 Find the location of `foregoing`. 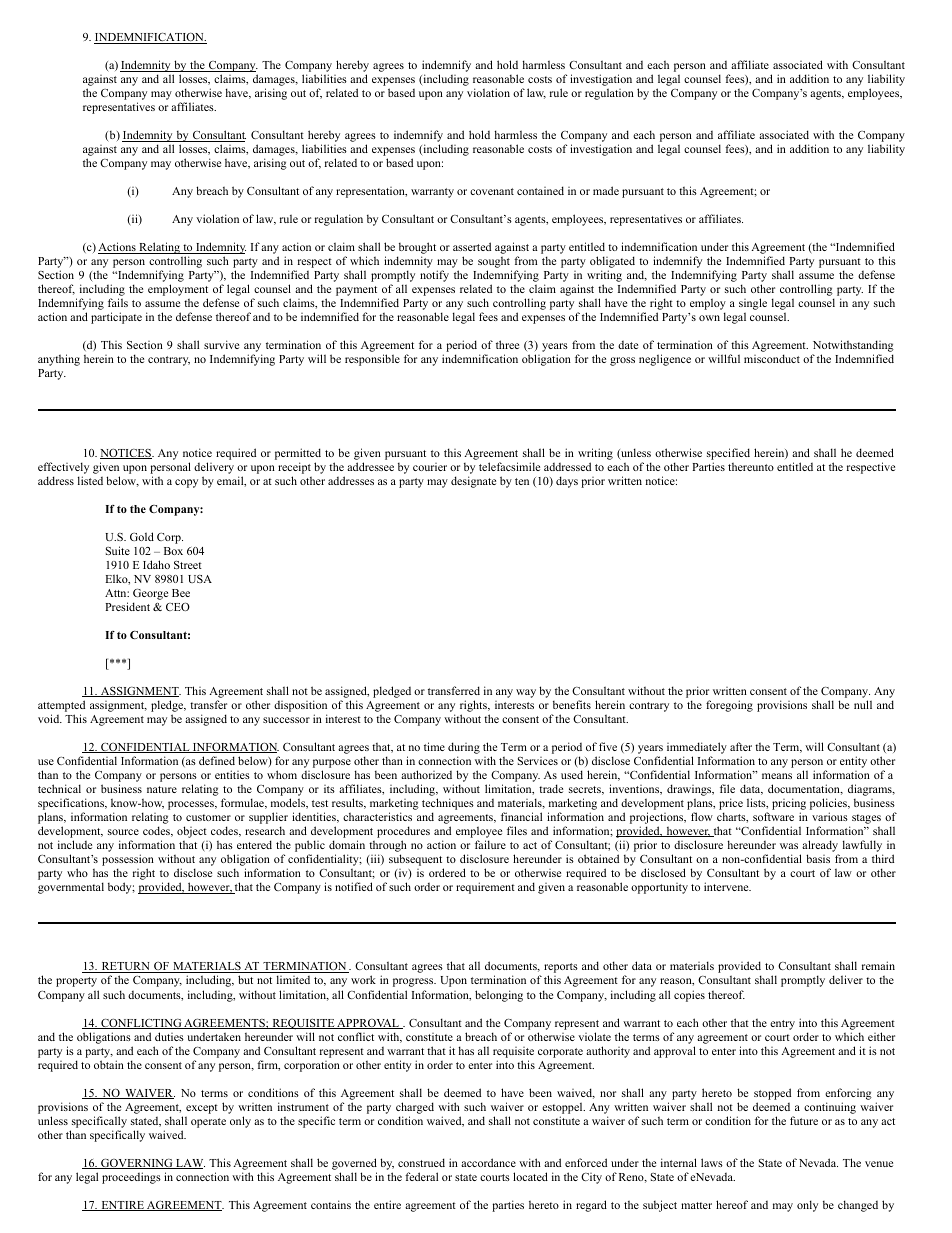

foregoing is located at coordinates (729, 706).
